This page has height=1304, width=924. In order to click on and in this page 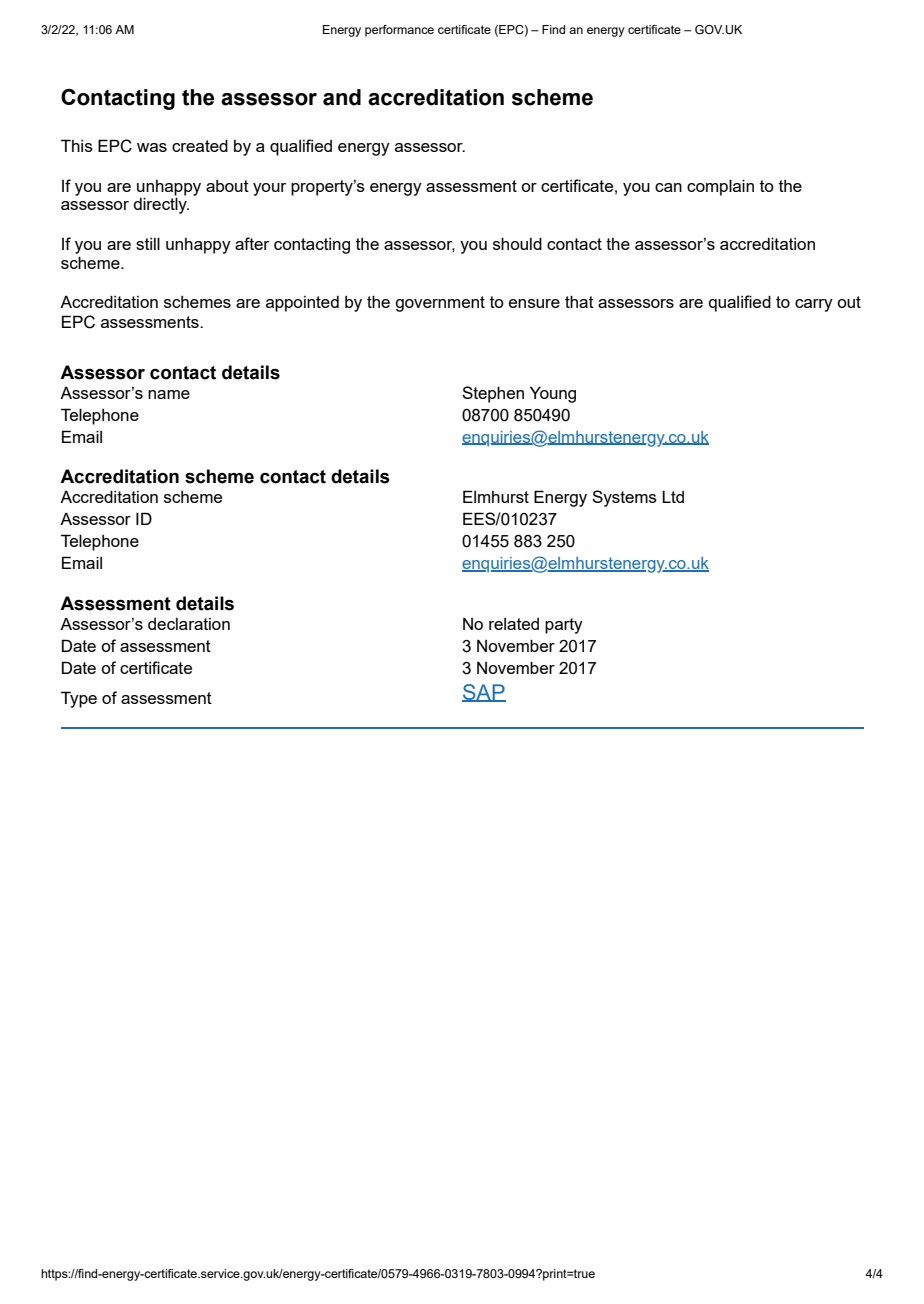, I will do `click(342, 97)`.
